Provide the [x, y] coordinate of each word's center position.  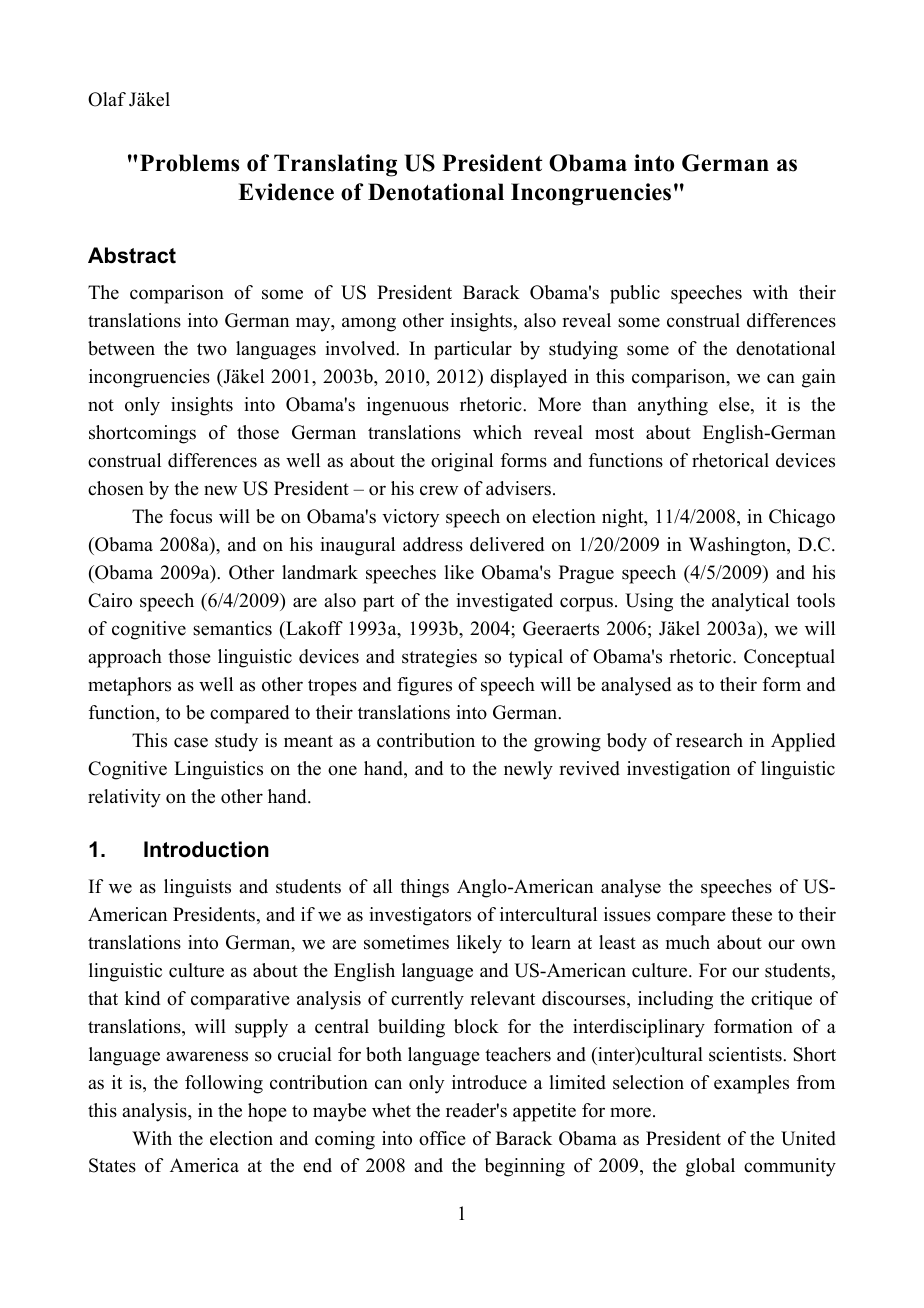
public [635, 294]
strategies [439, 658]
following [224, 1084]
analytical [750, 602]
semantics [232, 628]
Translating [335, 165]
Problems [189, 163]
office [442, 1138]
